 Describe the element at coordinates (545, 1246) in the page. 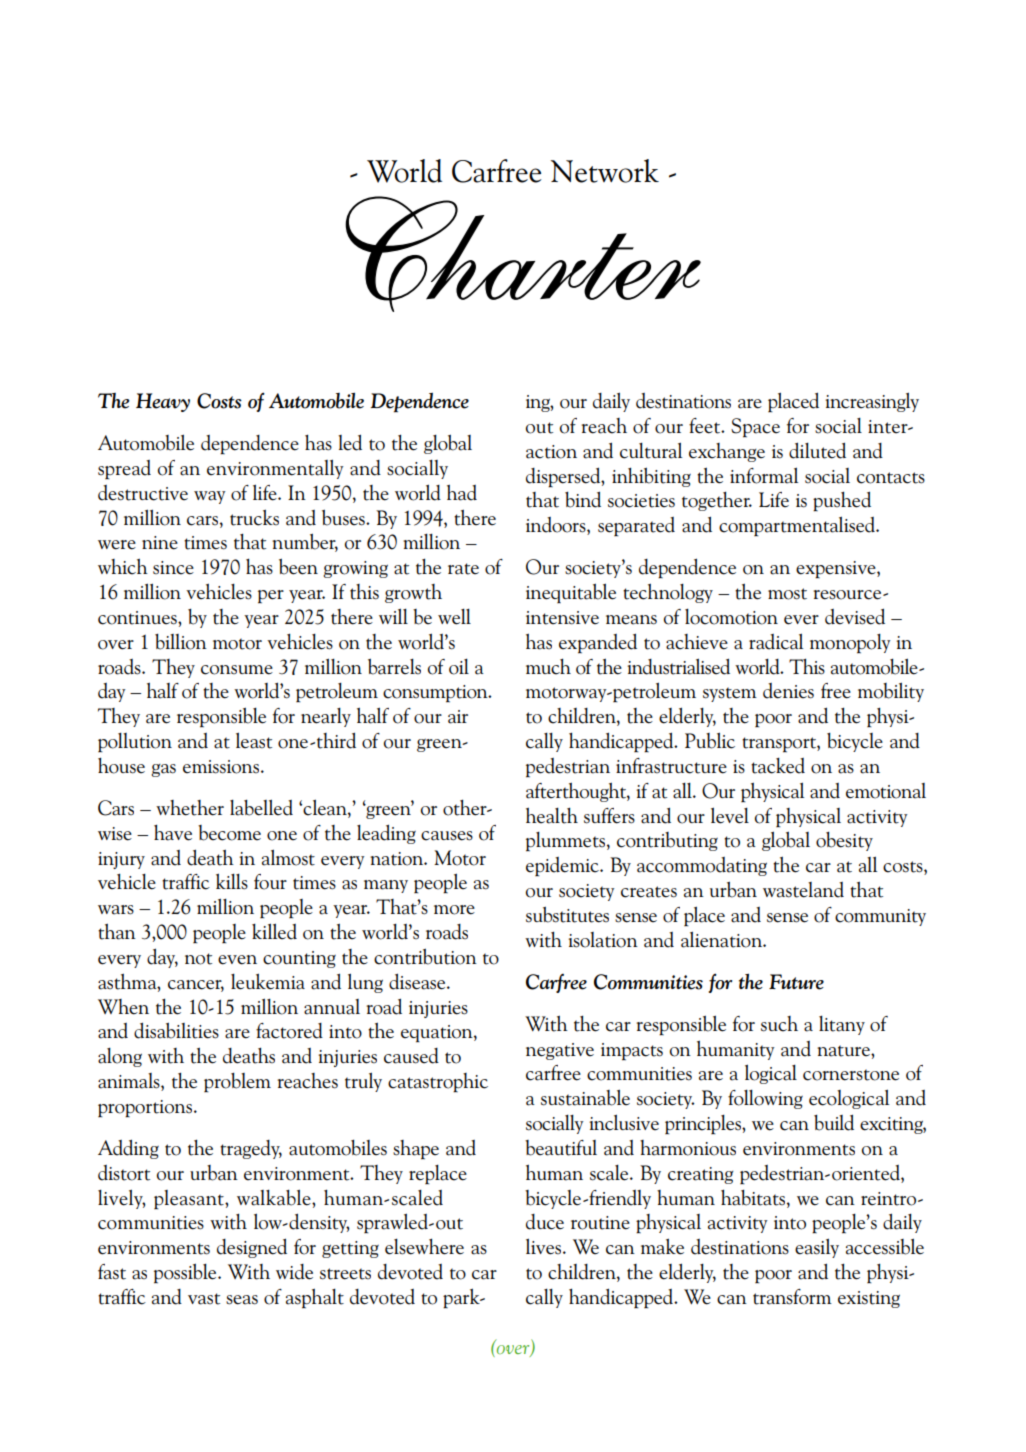

I see `lives` at that location.
